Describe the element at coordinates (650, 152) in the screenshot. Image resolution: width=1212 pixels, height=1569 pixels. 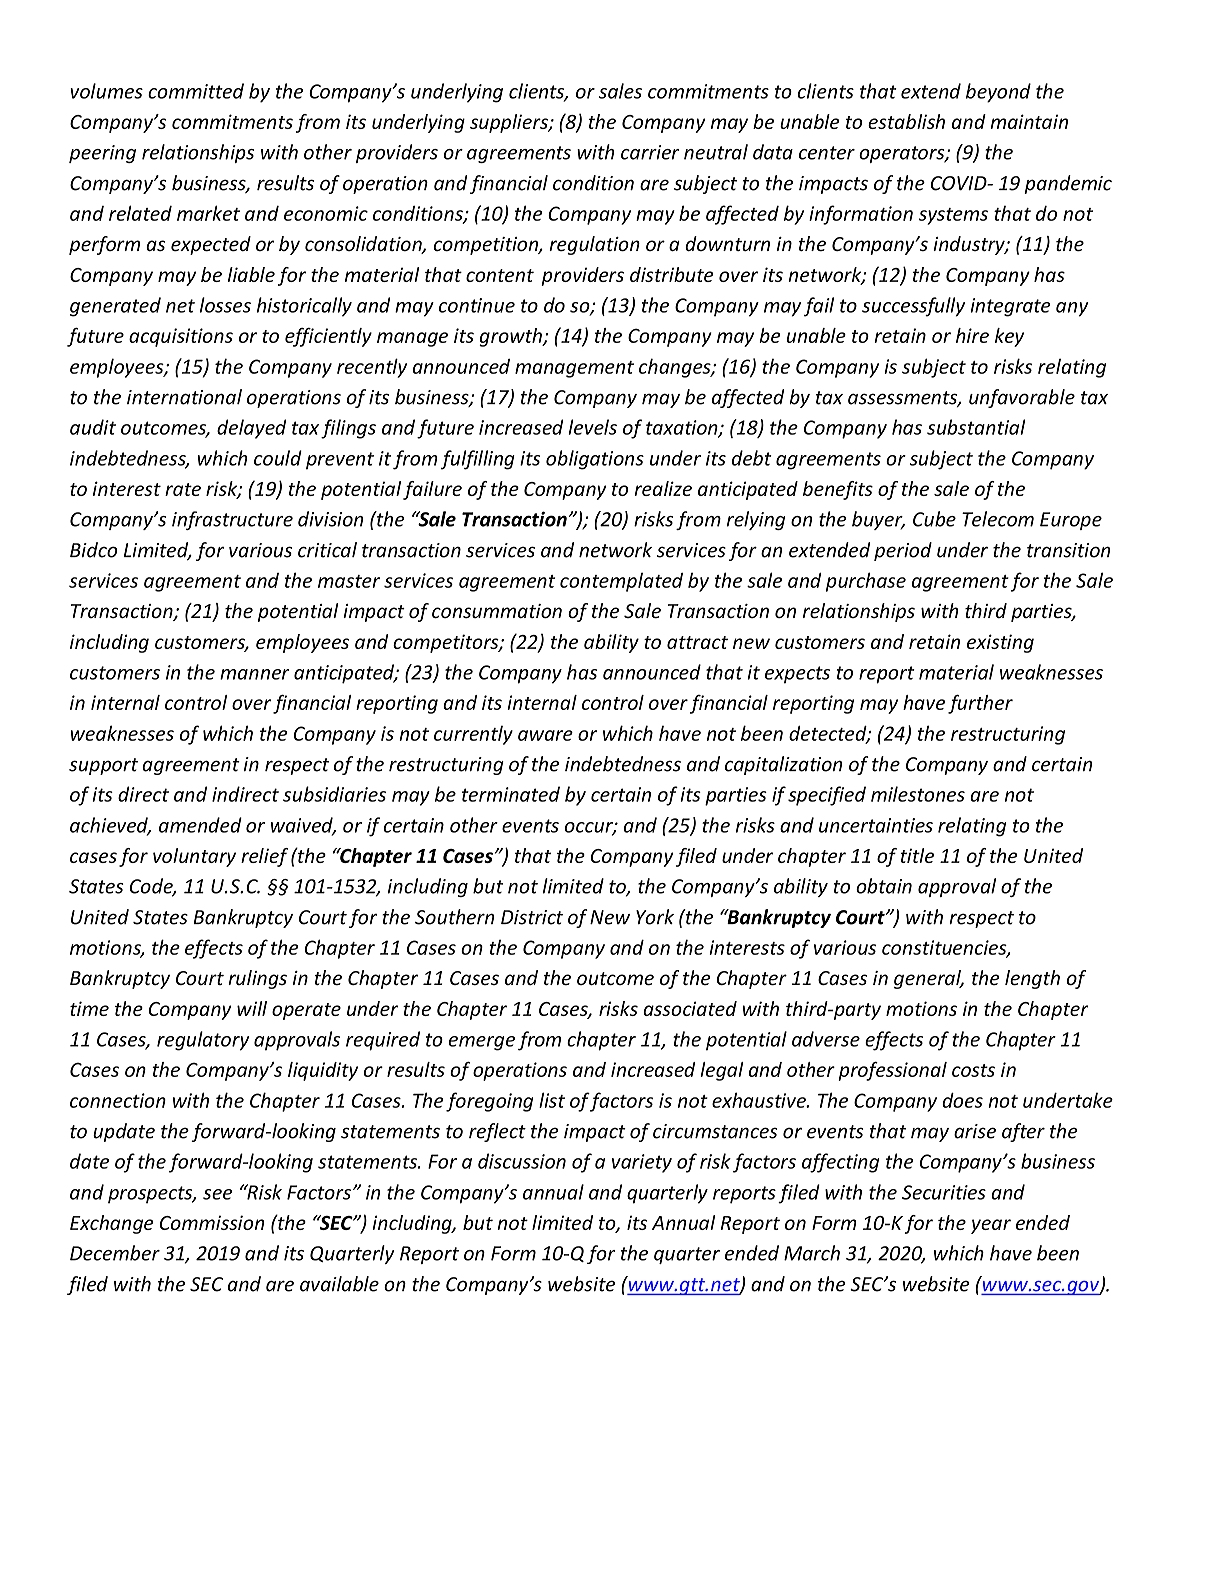
I see `carrier` at that location.
